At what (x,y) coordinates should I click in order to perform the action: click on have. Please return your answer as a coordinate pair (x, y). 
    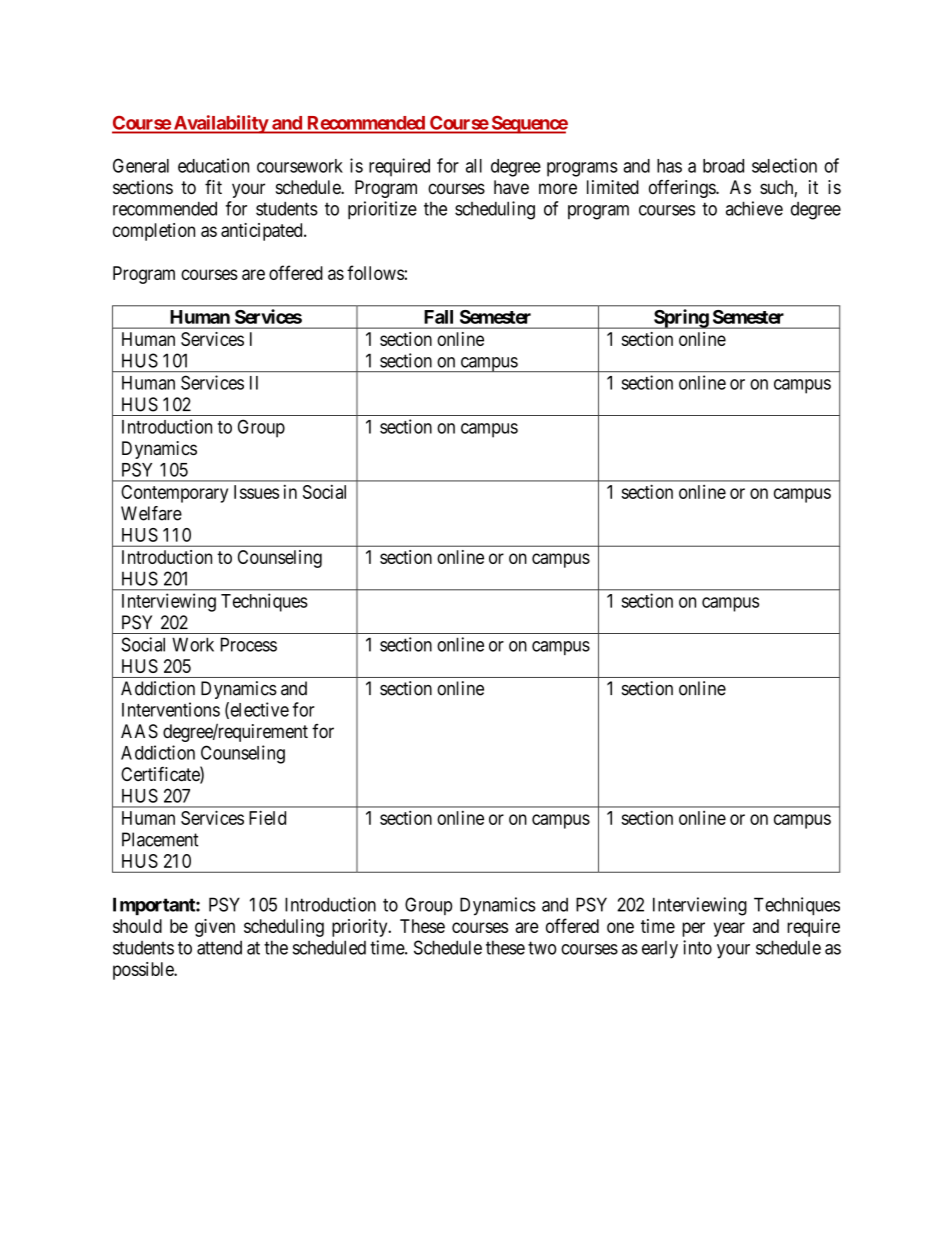
    Looking at the image, I should click on (511, 187).
